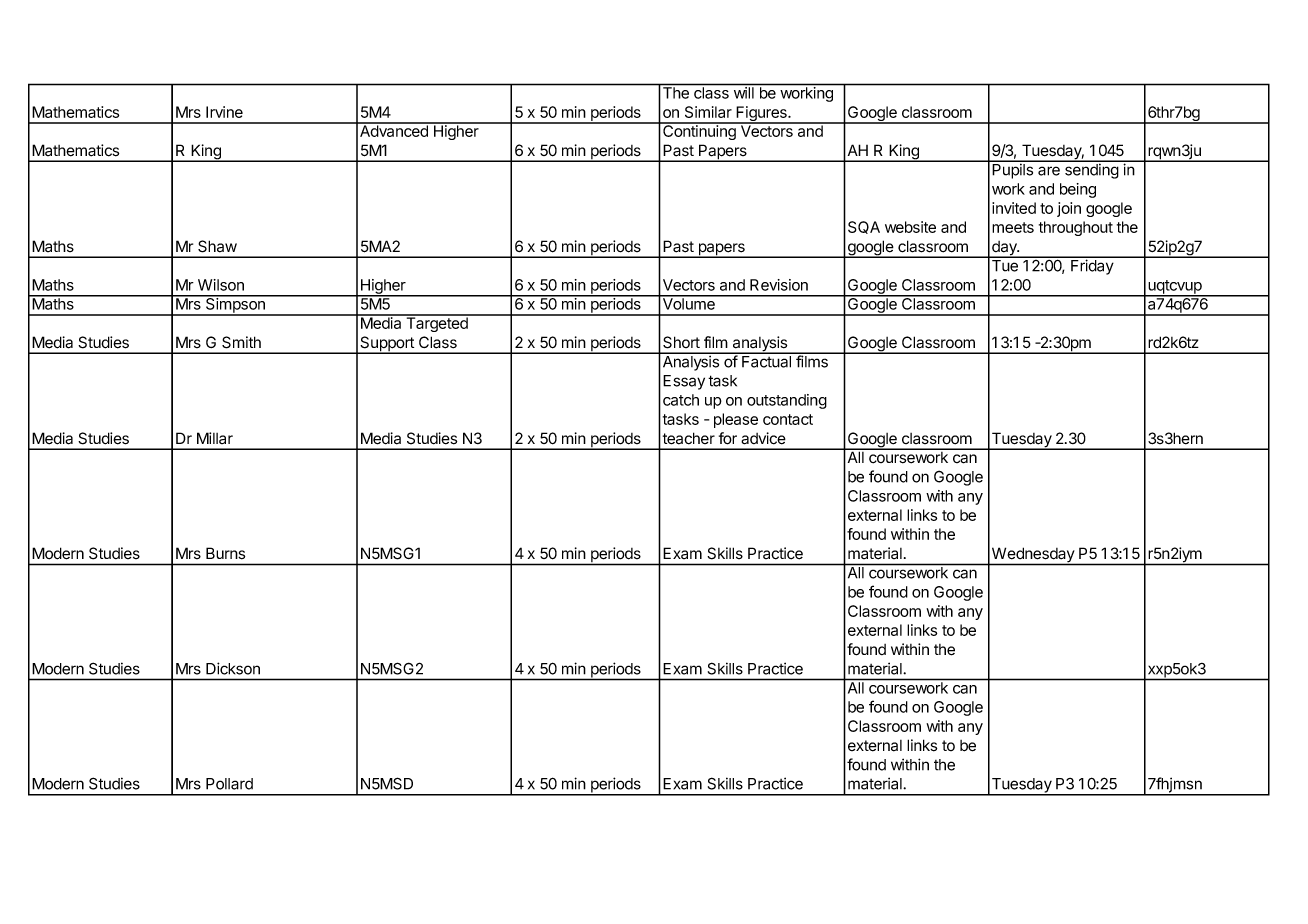 The height and width of the document is (924, 1308). Describe the element at coordinates (215, 438) in the document. I see `Millar` at that location.
